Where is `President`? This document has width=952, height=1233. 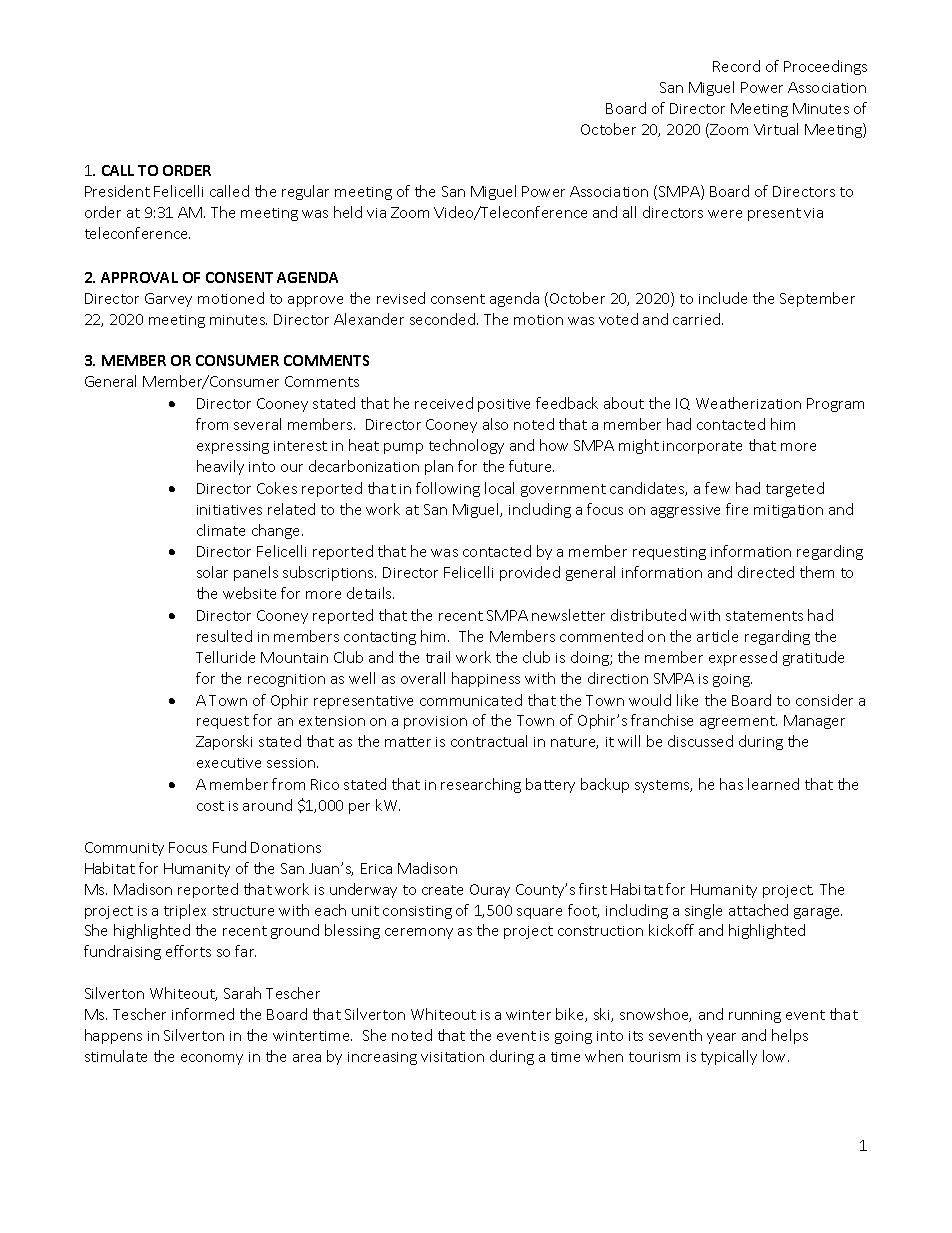 President is located at coordinates (117, 191).
